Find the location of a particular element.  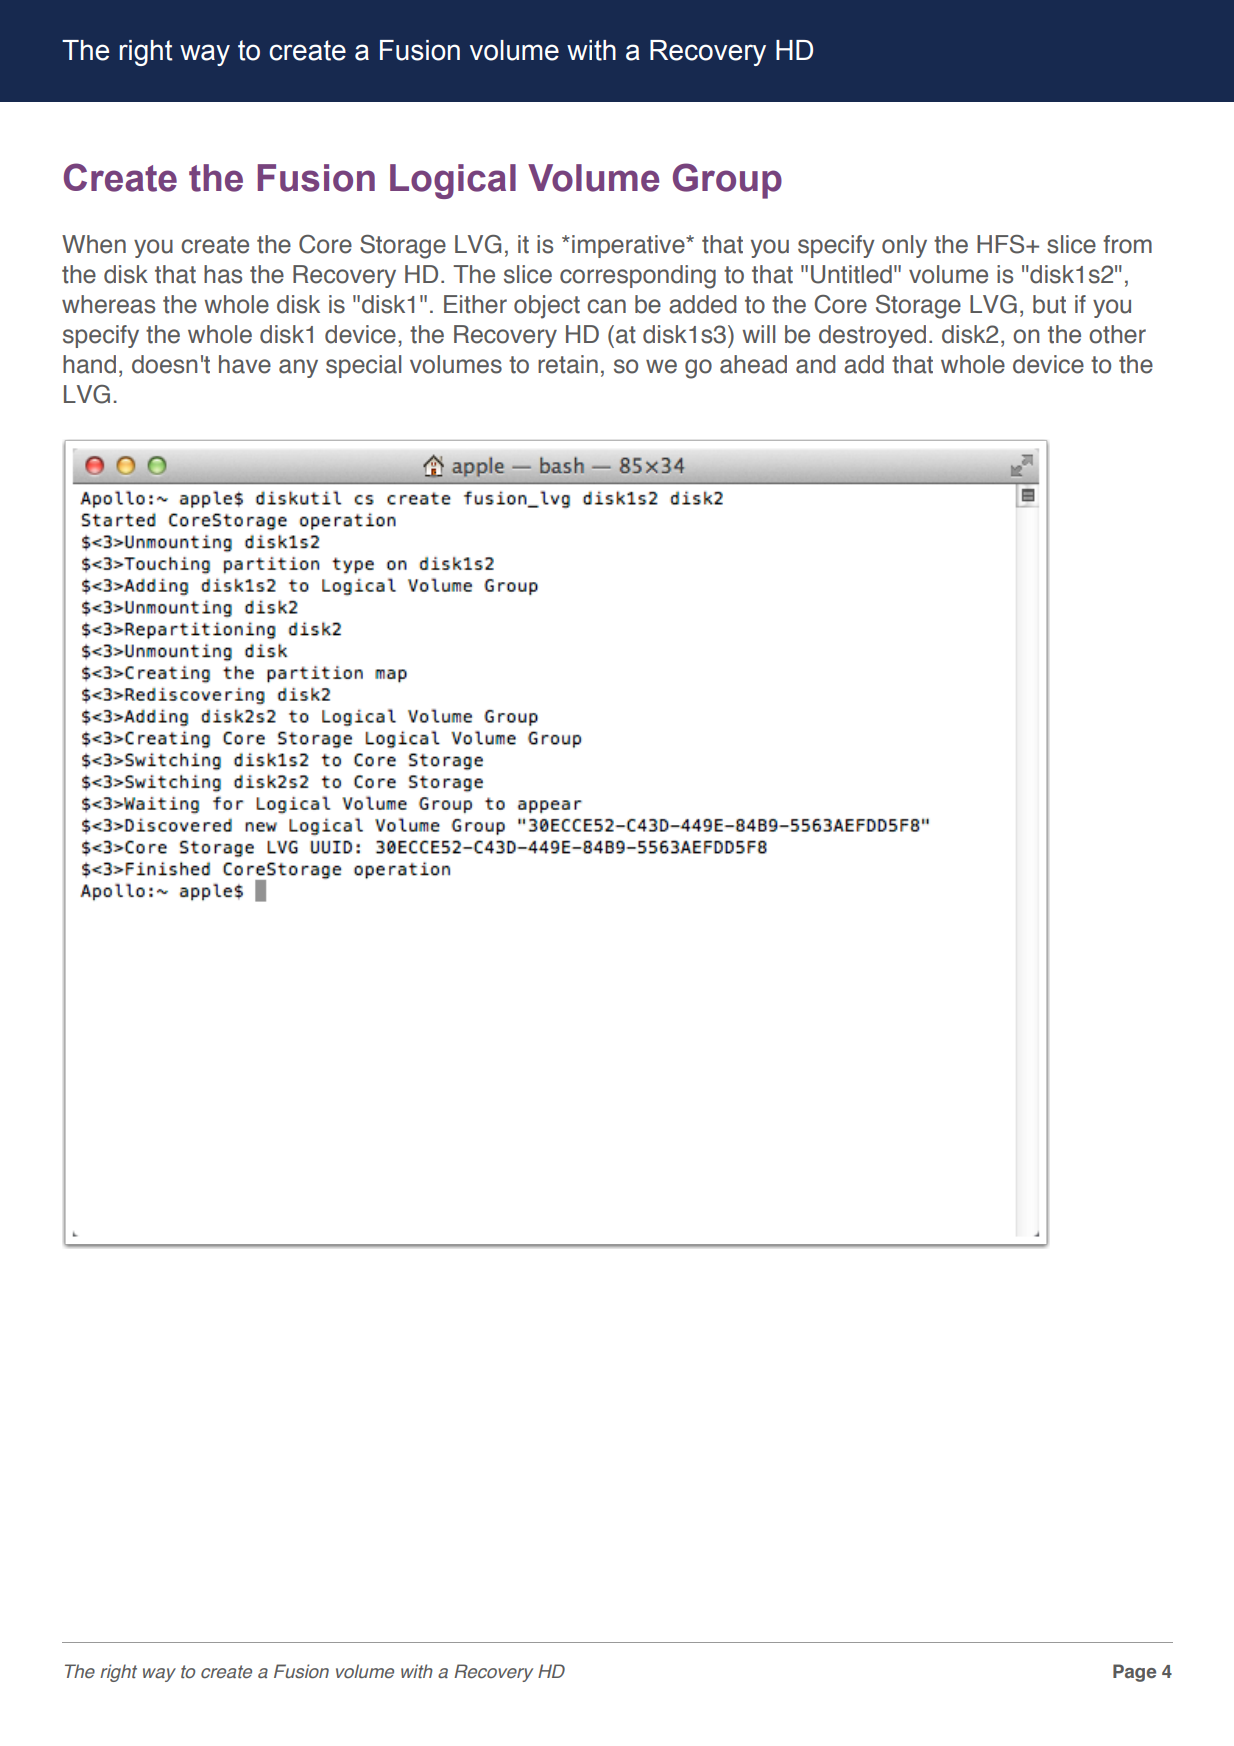

destroyed is located at coordinates (872, 336).
